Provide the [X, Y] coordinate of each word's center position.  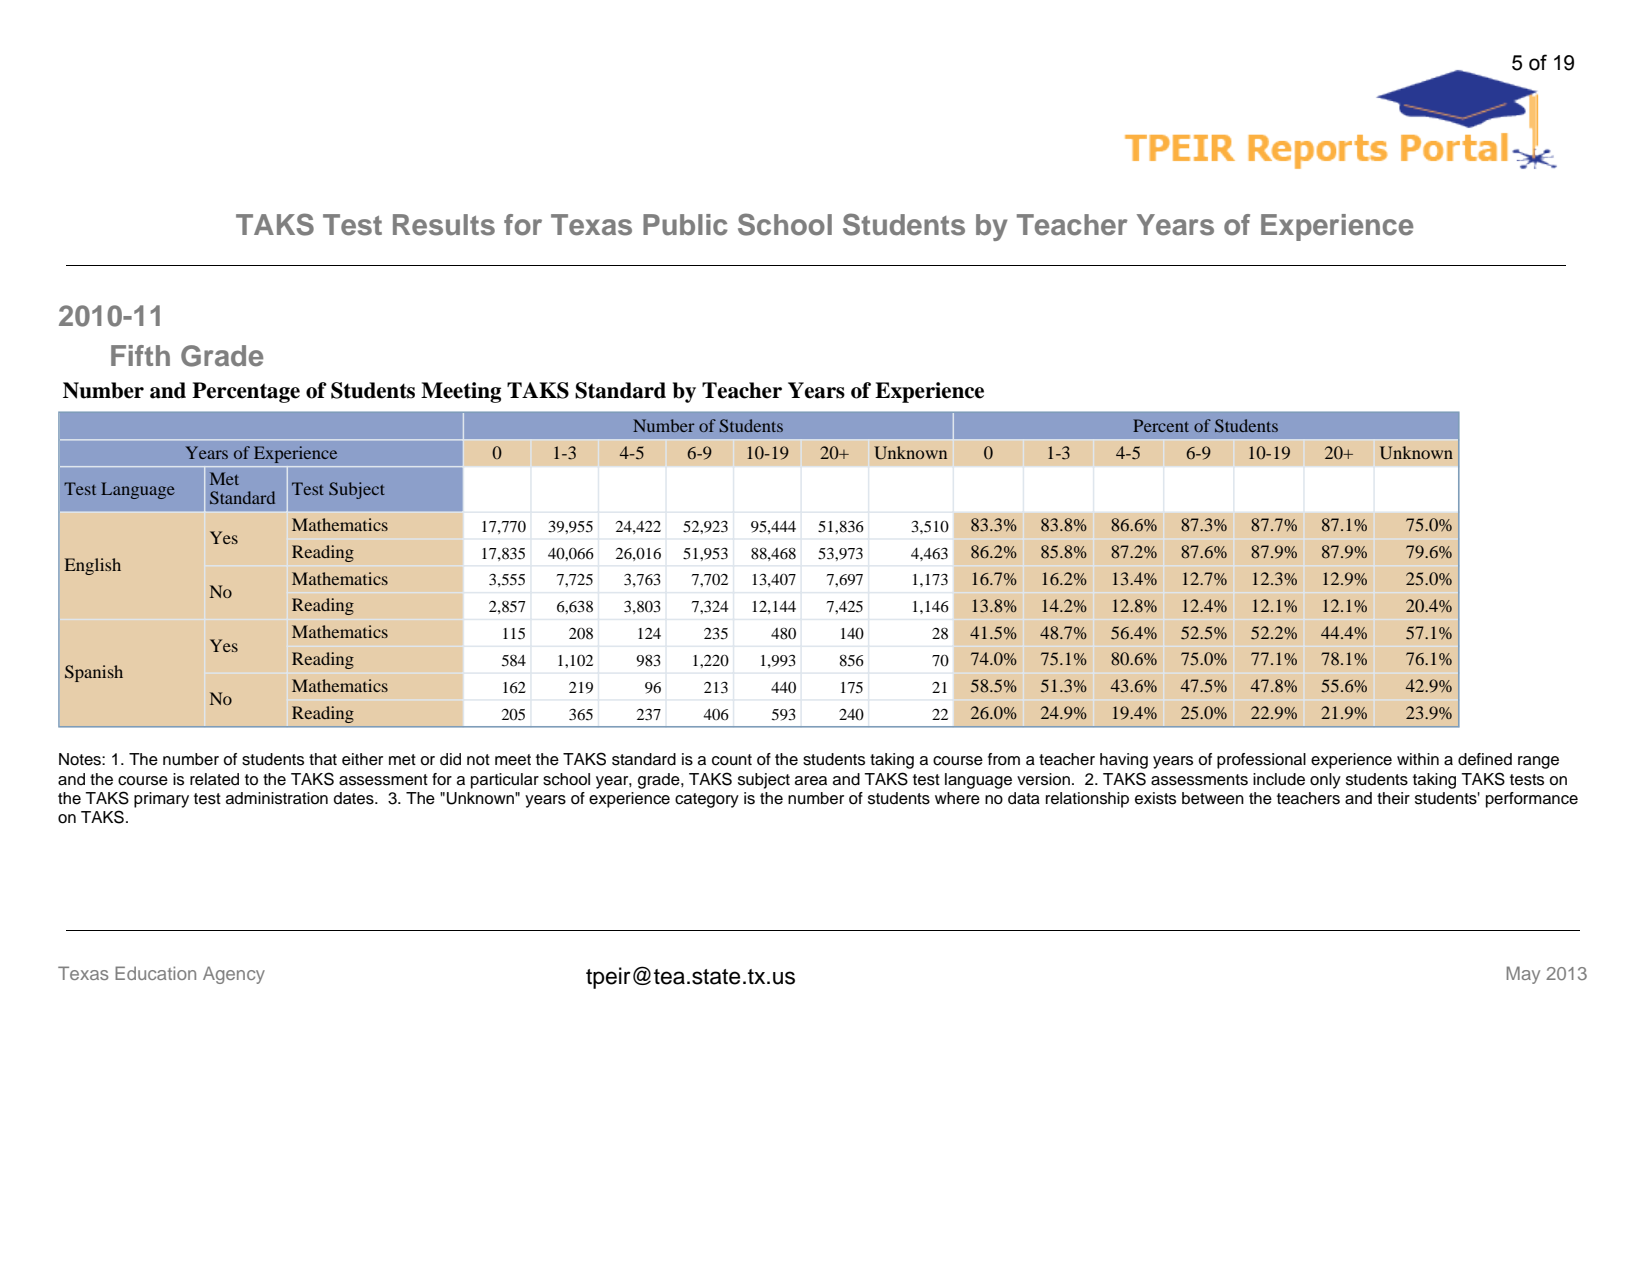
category [707, 800]
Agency [234, 975]
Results [444, 225]
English [93, 566]
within [1418, 759]
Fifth [140, 355]
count [732, 760]
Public [685, 225]
